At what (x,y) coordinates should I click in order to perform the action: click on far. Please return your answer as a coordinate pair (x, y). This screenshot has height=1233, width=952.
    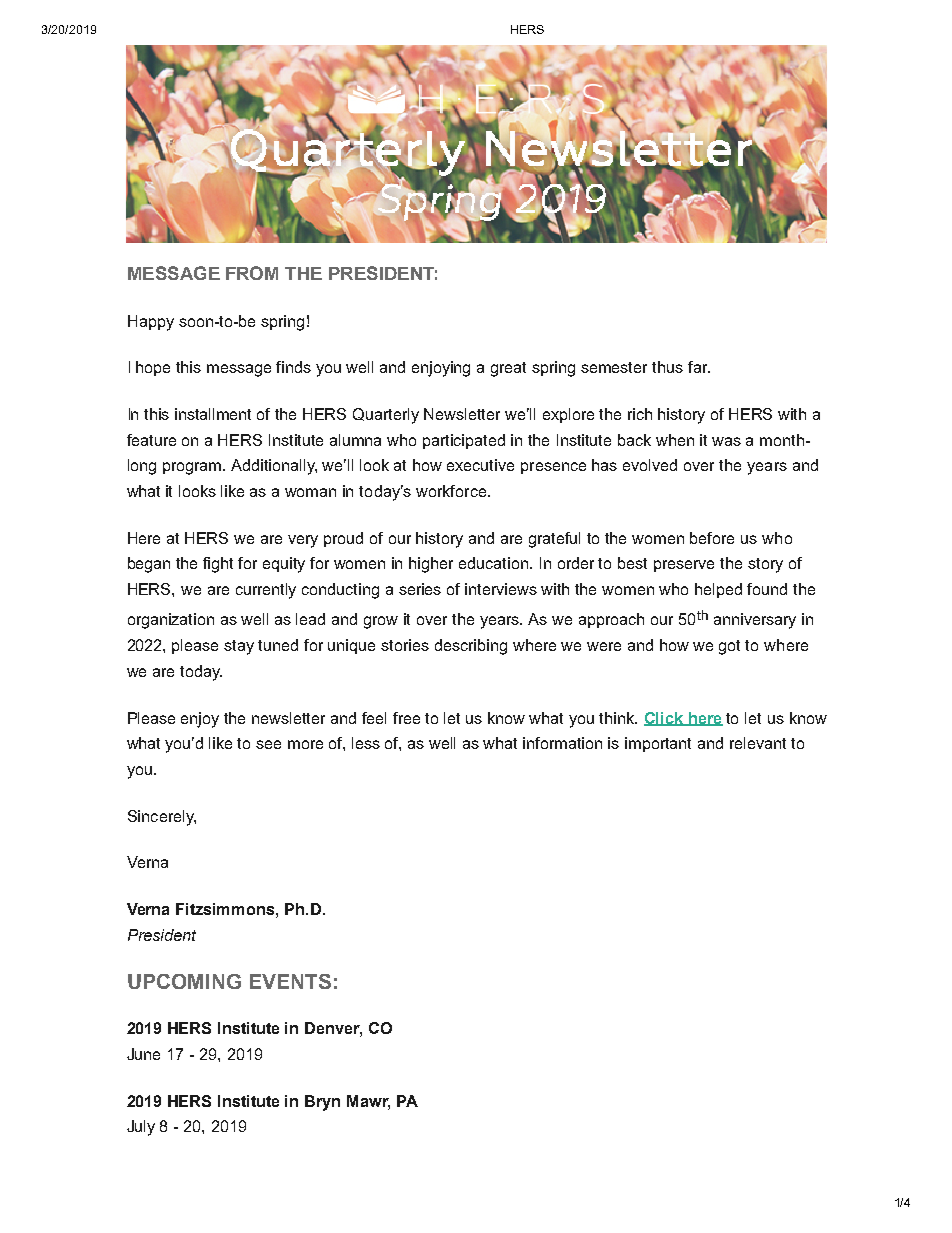
    Looking at the image, I should click on (699, 367).
